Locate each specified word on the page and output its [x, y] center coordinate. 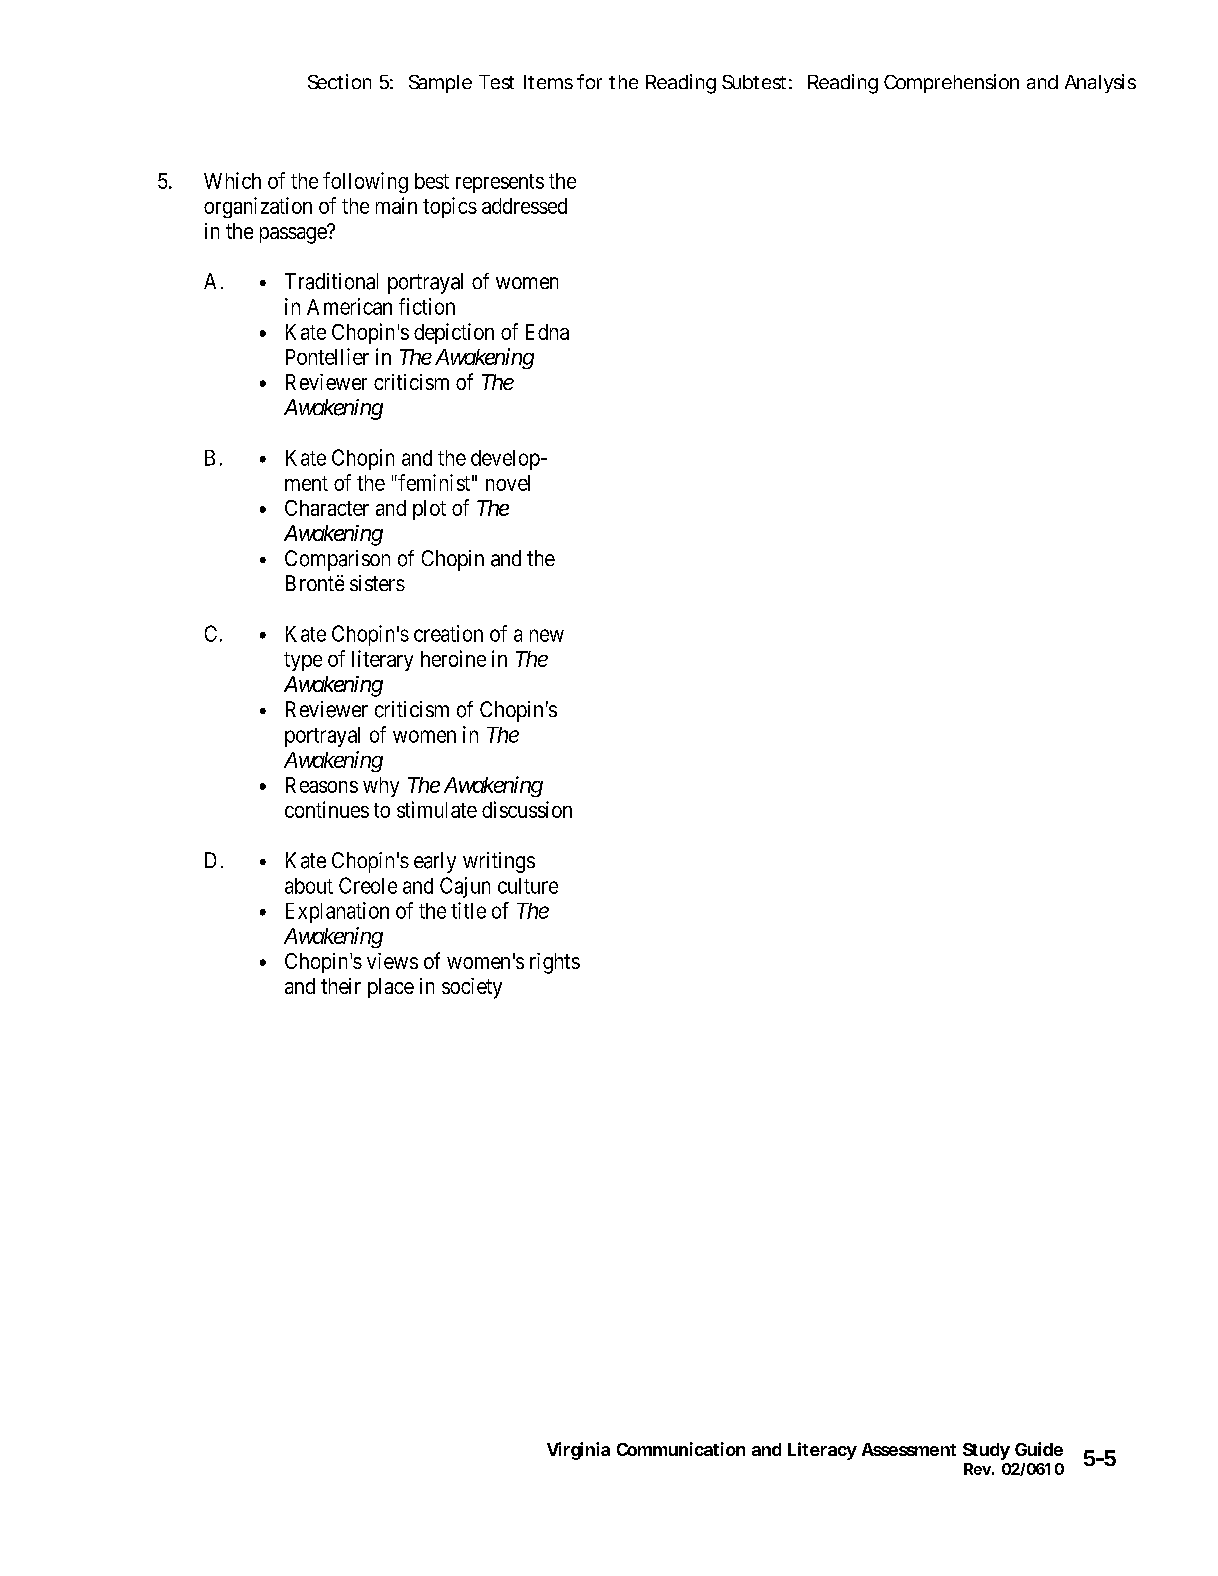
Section [339, 81]
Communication [681, 1449]
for [589, 81]
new [547, 635]
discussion [527, 809]
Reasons [322, 785]
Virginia [578, 1451]
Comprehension [951, 83]
